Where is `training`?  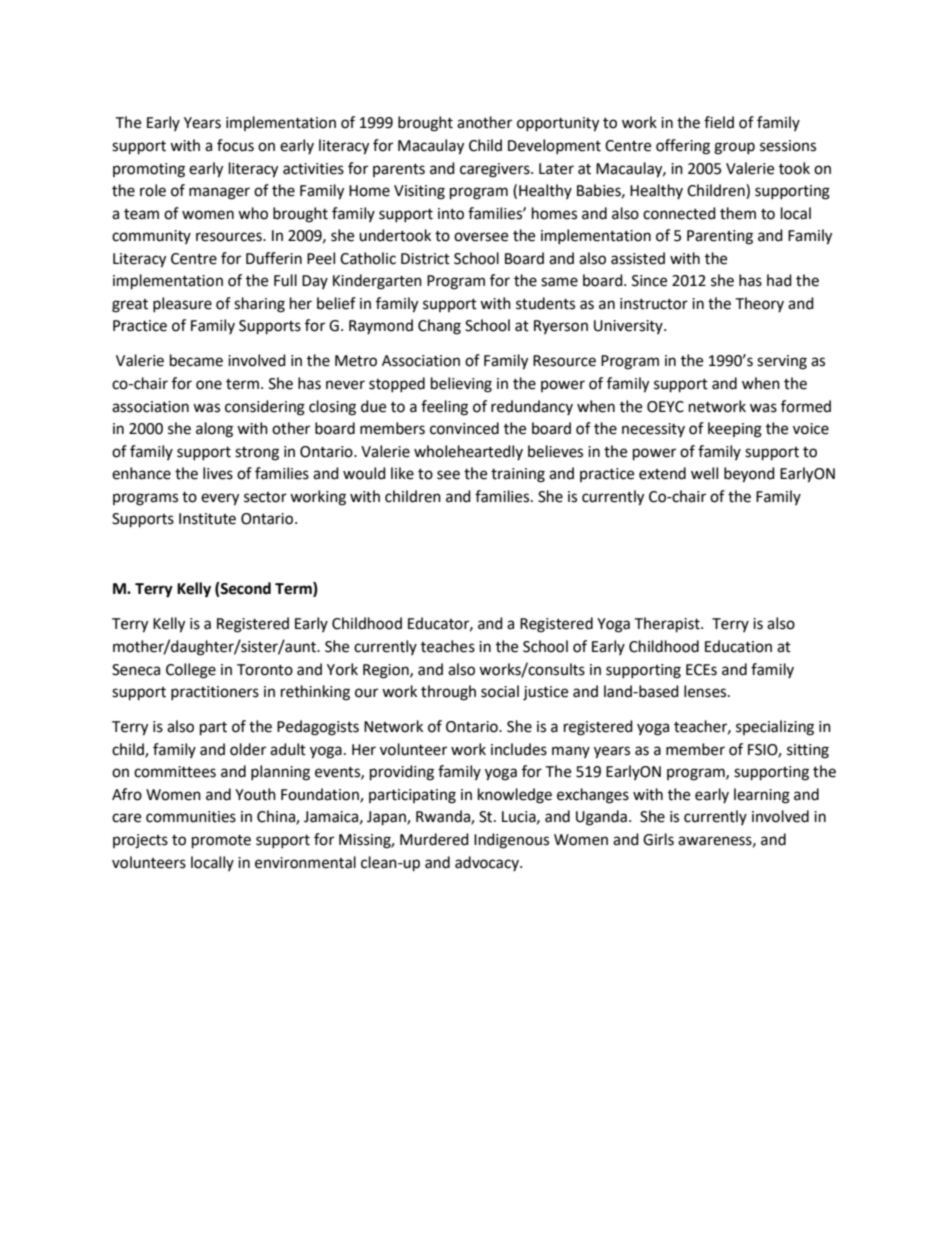
training is located at coordinates (518, 475).
